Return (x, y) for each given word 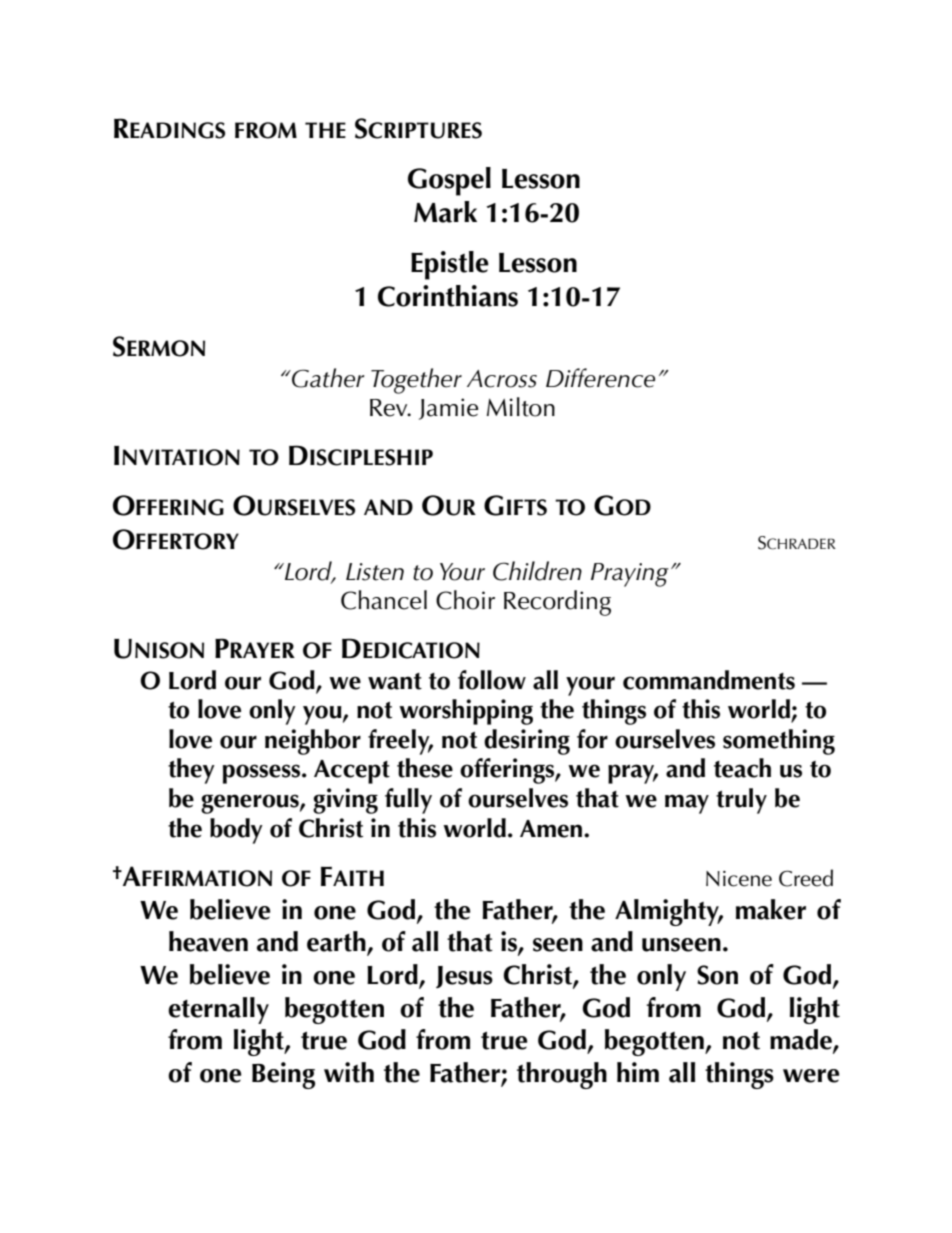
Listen (375, 572)
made (802, 1040)
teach (742, 768)
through (562, 1075)
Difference (600, 378)
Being (283, 1075)
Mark (445, 212)
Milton (521, 407)
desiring (527, 742)
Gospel (449, 181)
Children (537, 571)
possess (263, 774)
